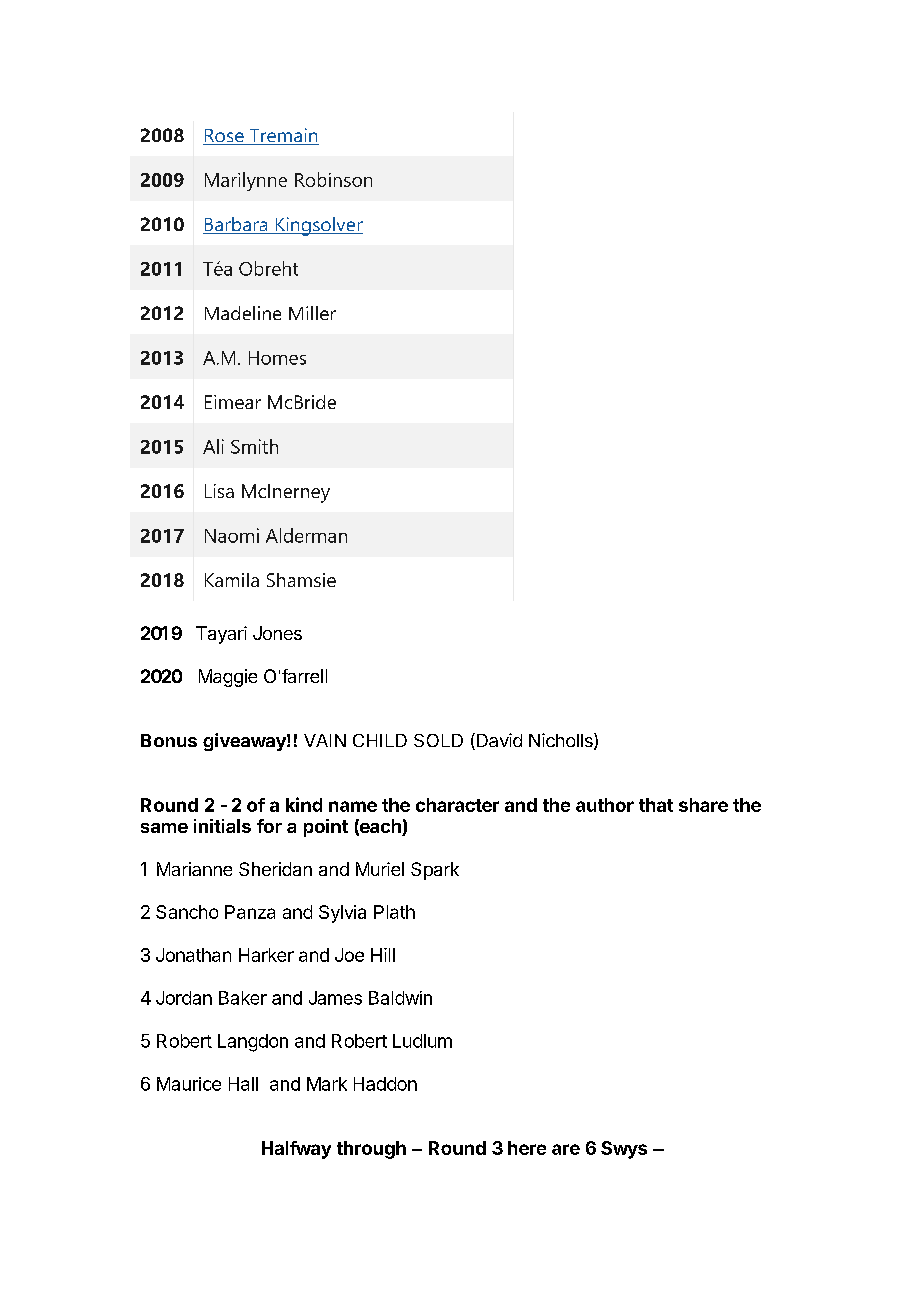 The width and height of the image is (924, 1308). I want to click on Maggie, so click(228, 678).
